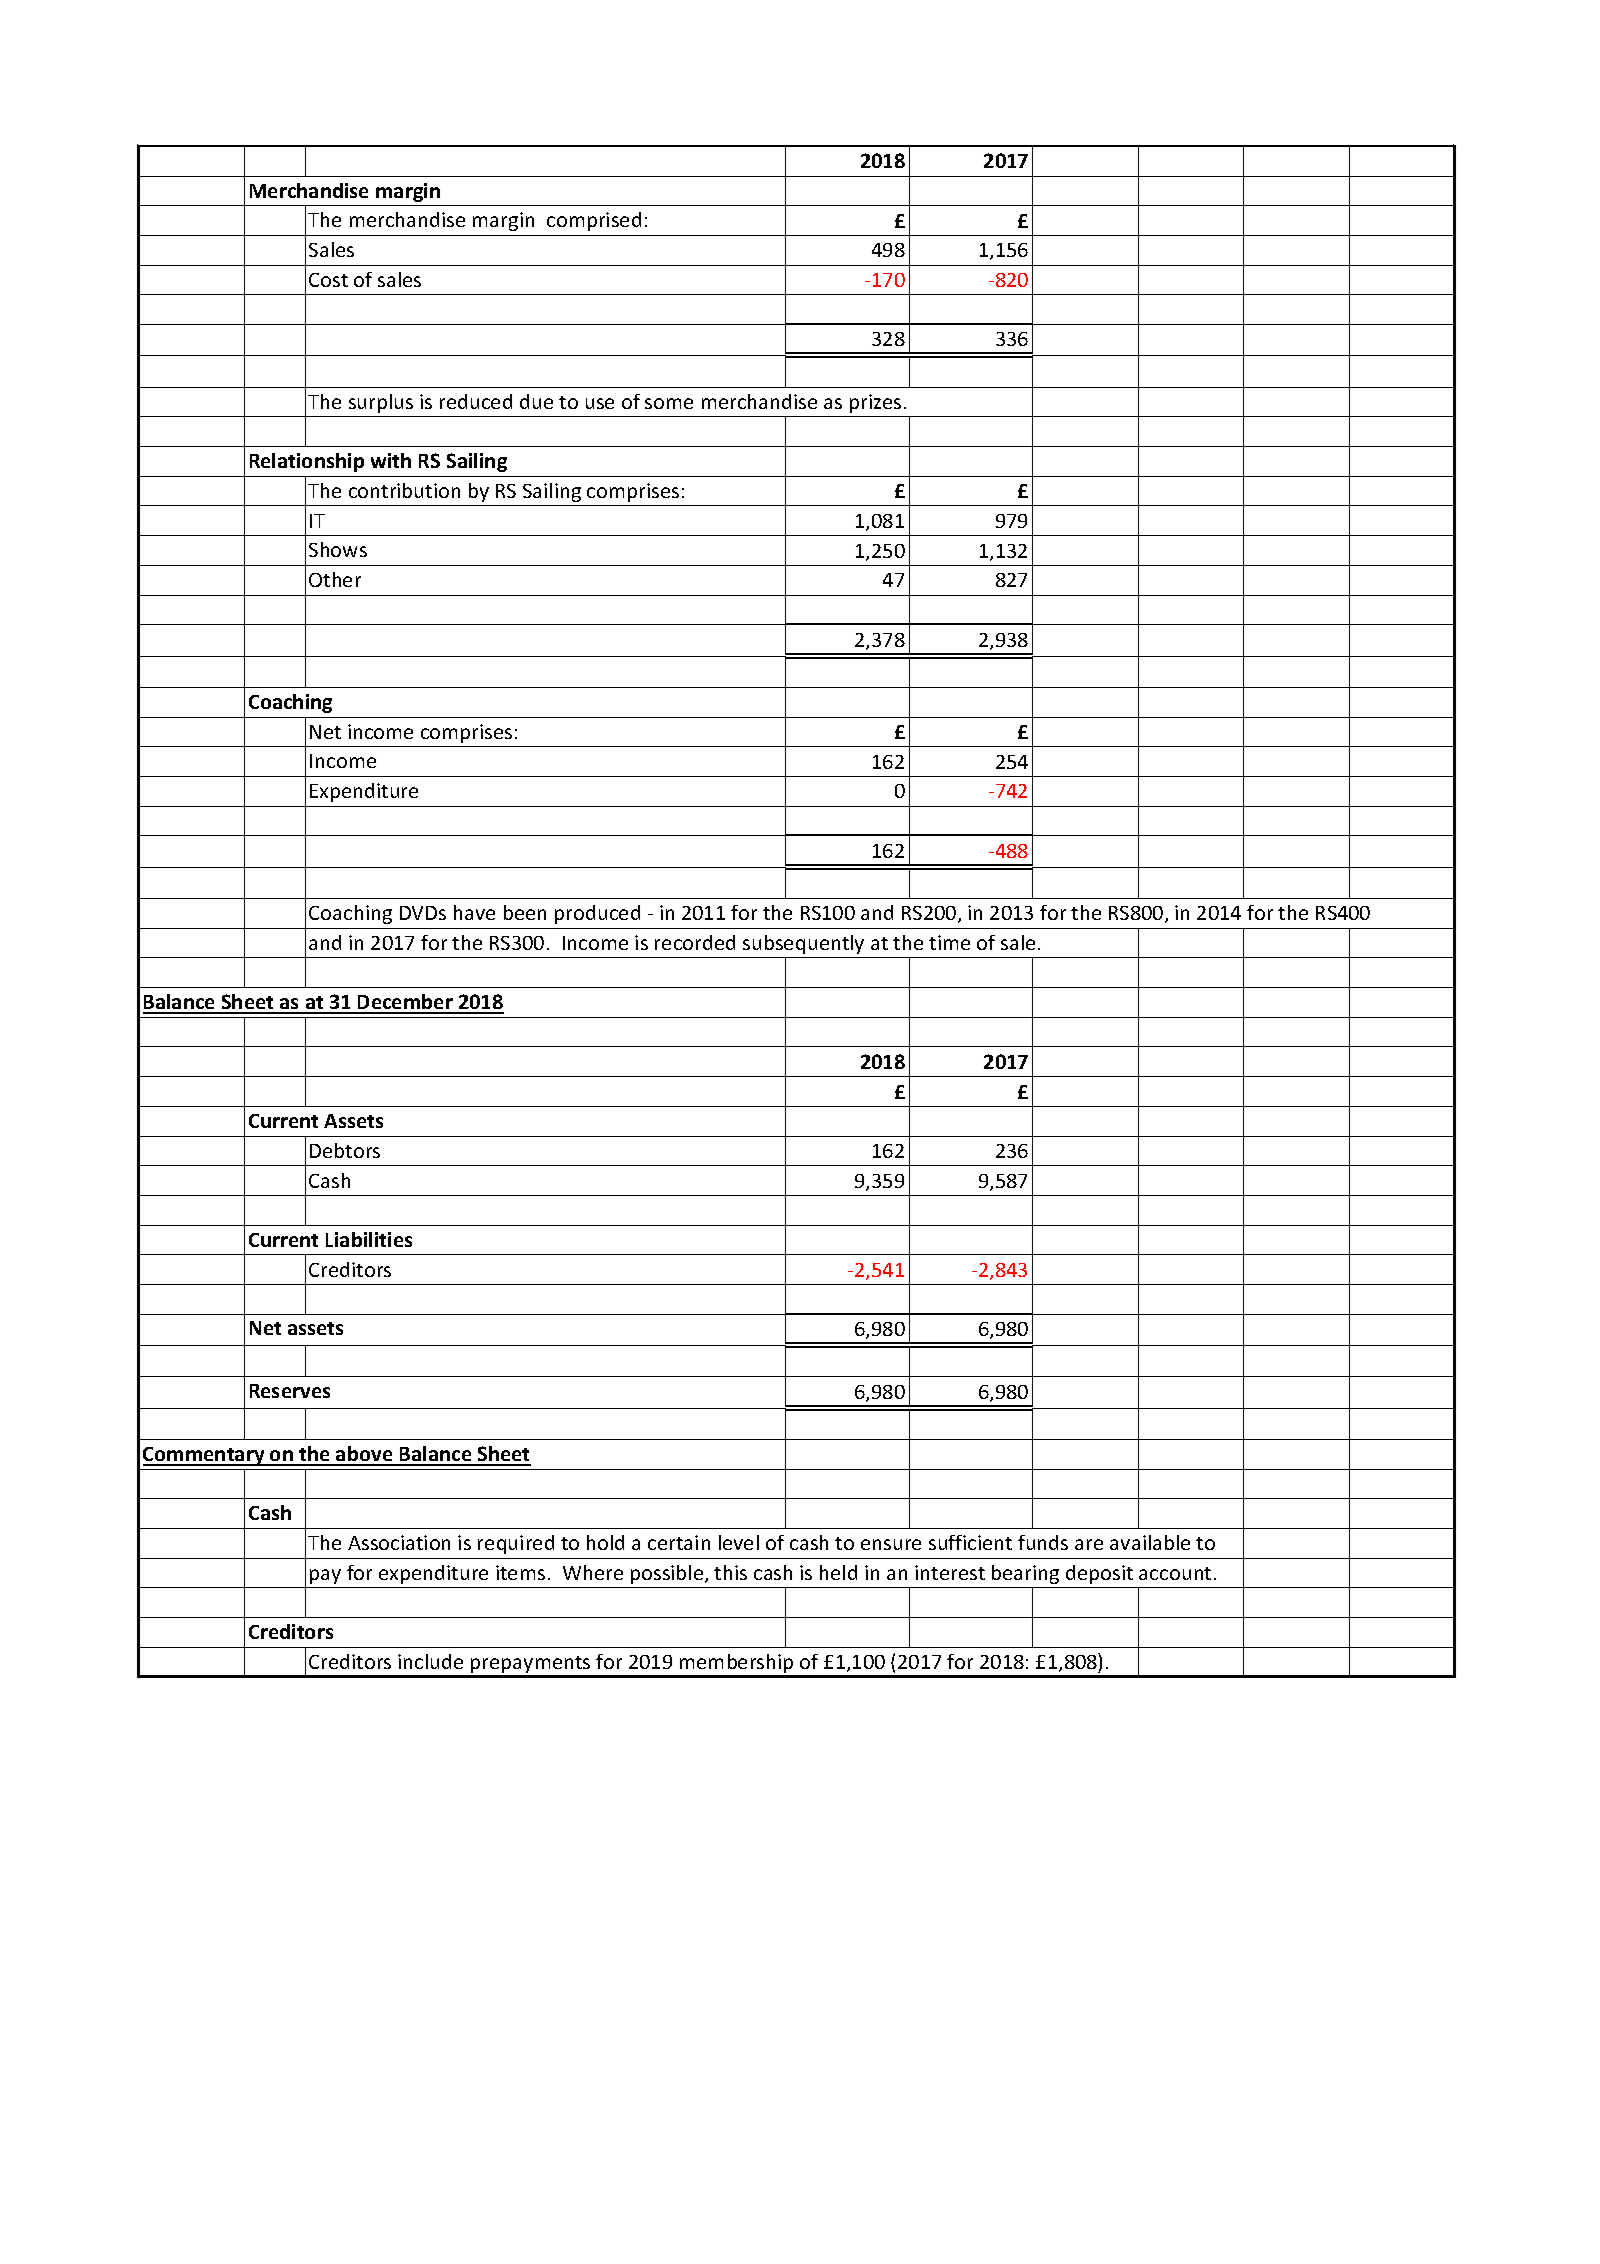 The image size is (1600, 2264). Describe the element at coordinates (875, 403) in the image. I see `prizes` at that location.
